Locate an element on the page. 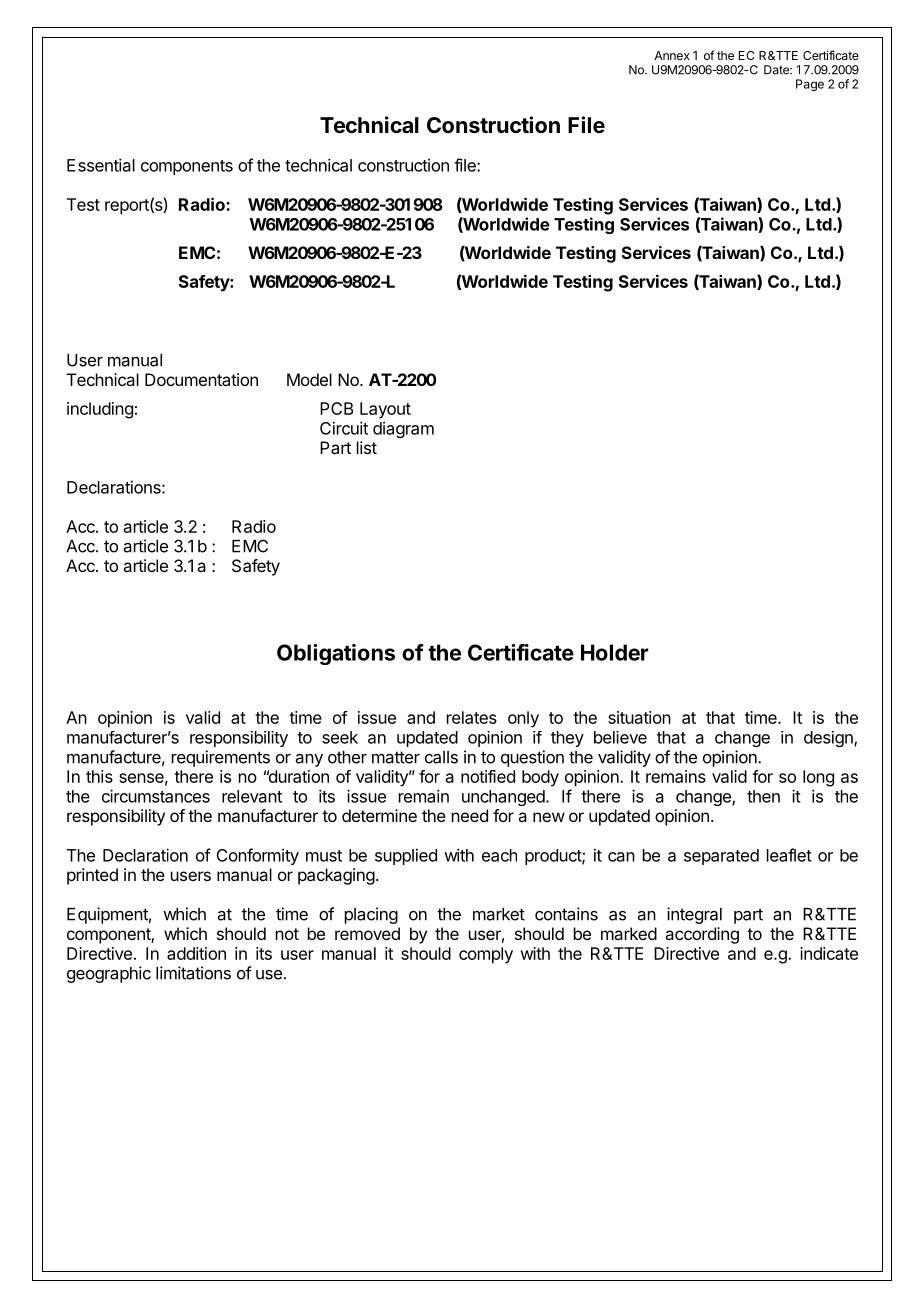 This document has width=924, height=1308. including is located at coordinates (100, 410).
